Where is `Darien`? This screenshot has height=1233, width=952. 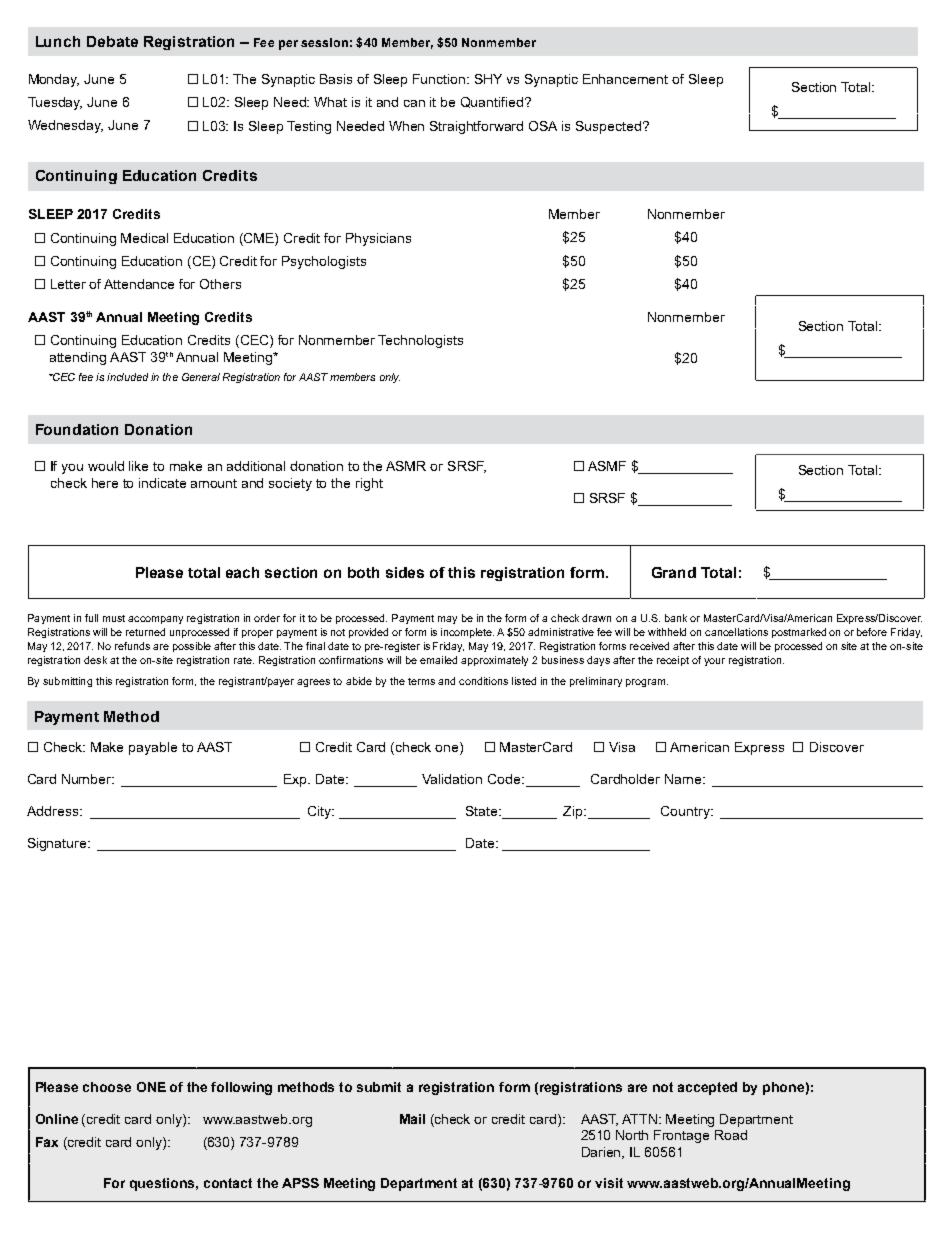 Darien is located at coordinates (603, 1153).
